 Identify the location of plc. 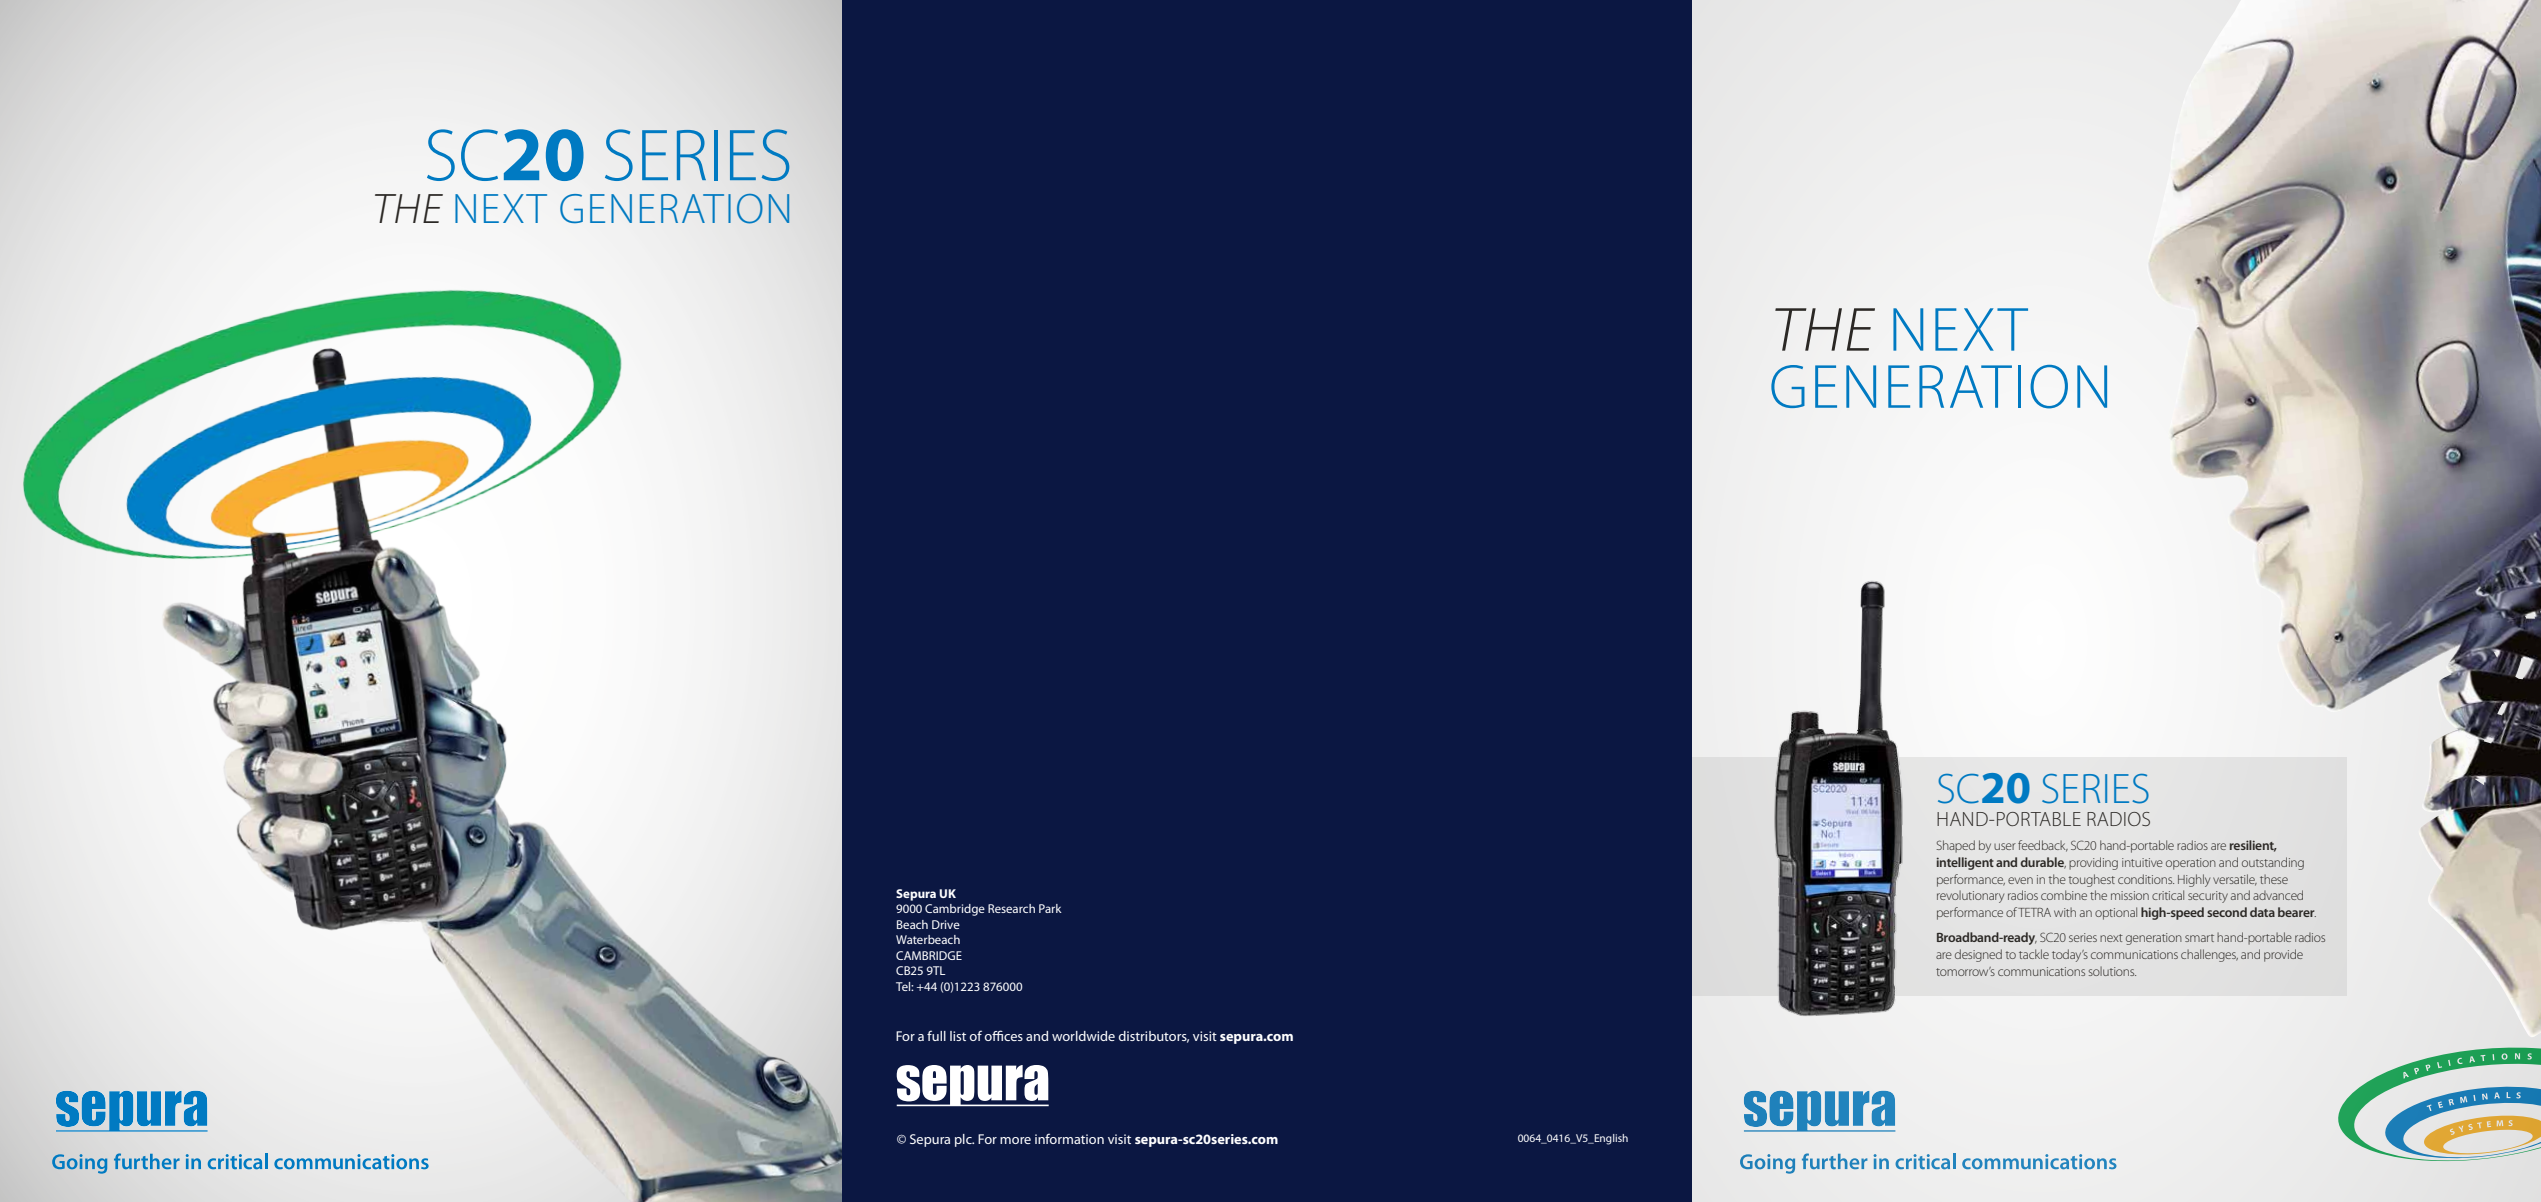
(964, 1140).
